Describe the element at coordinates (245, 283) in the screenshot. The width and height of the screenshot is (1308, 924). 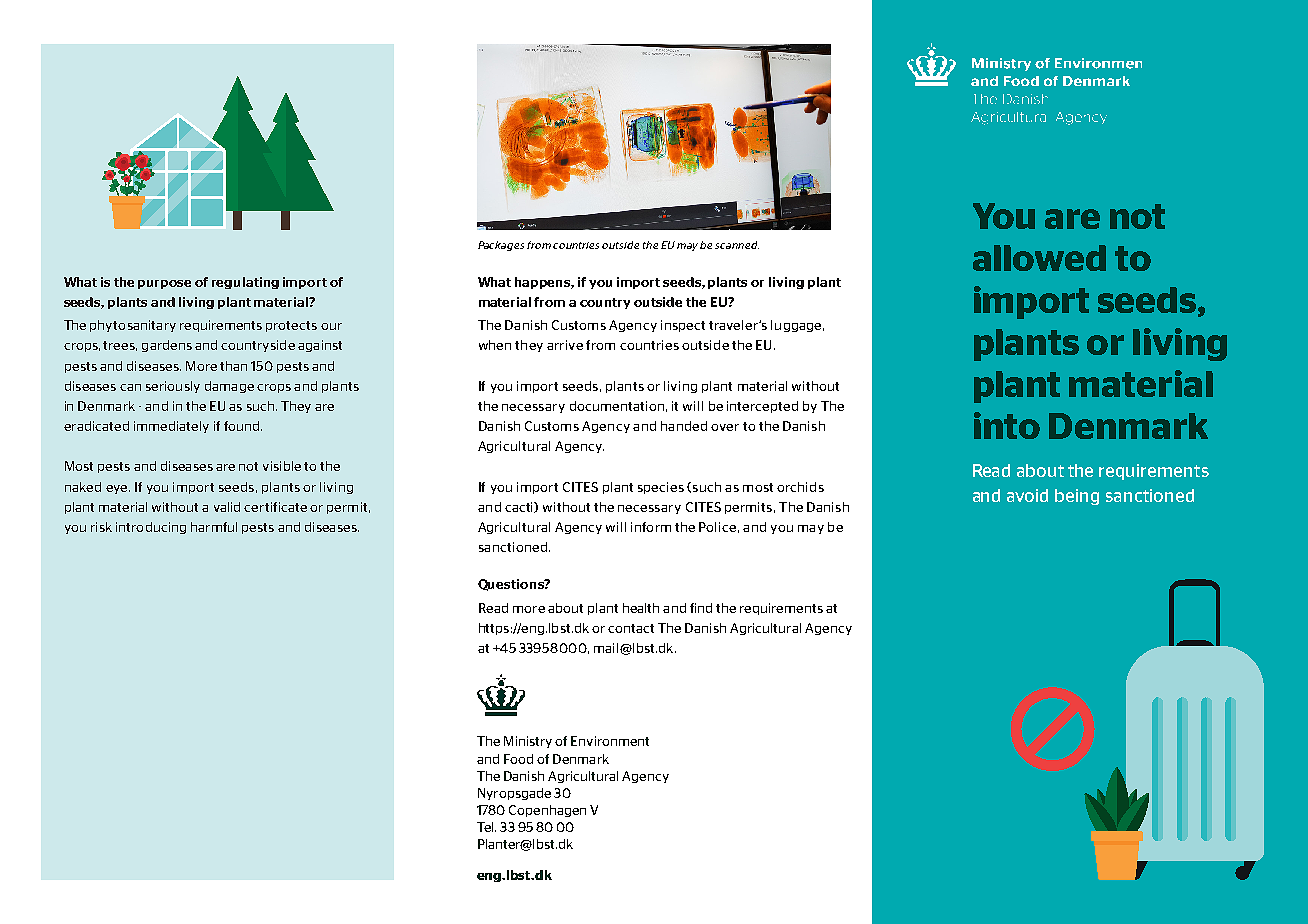
I see `regulating` at that location.
